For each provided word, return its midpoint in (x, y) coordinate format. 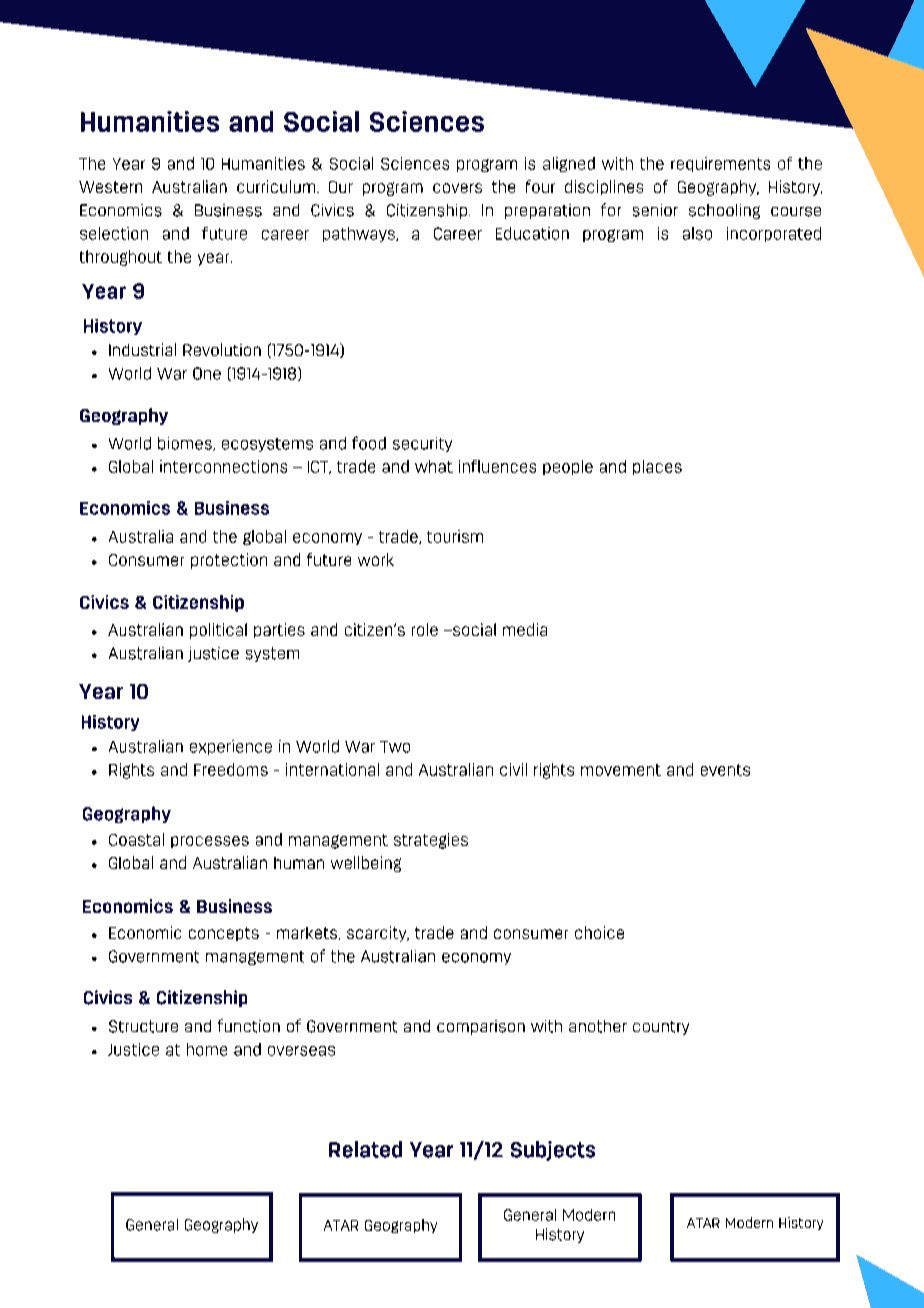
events (725, 770)
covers (457, 188)
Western (110, 187)
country (661, 1028)
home (207, 1049)
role (425, 629)
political (218, 631)
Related (365, 1149)
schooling (724, 211)
